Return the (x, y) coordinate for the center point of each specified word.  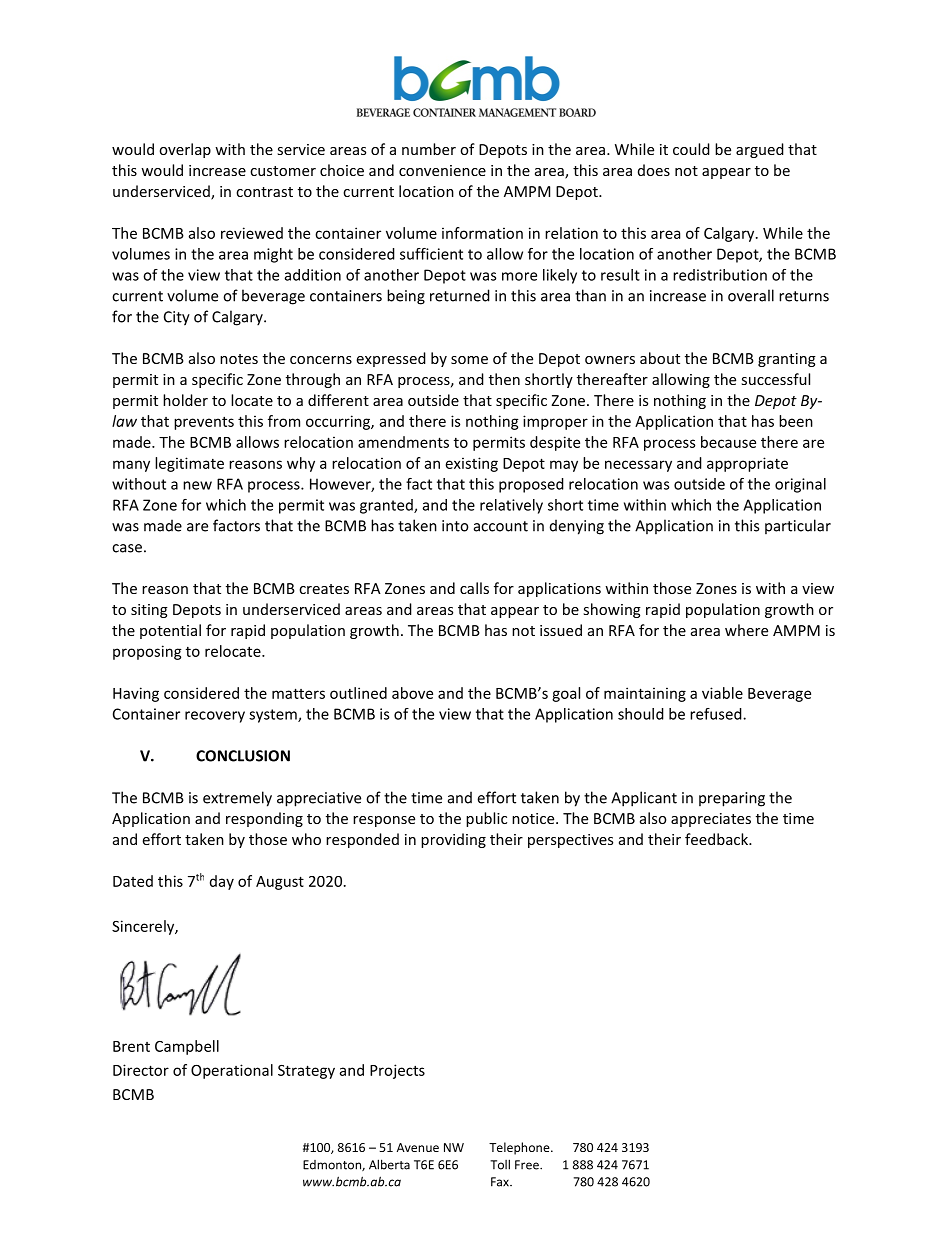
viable (722, 693)
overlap (185, 150)
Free (528, 1165)
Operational (232, 1071)
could (691, 149)
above (412, 693)
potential (170, 631)
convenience (442, 170)
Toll (500, 1164)
